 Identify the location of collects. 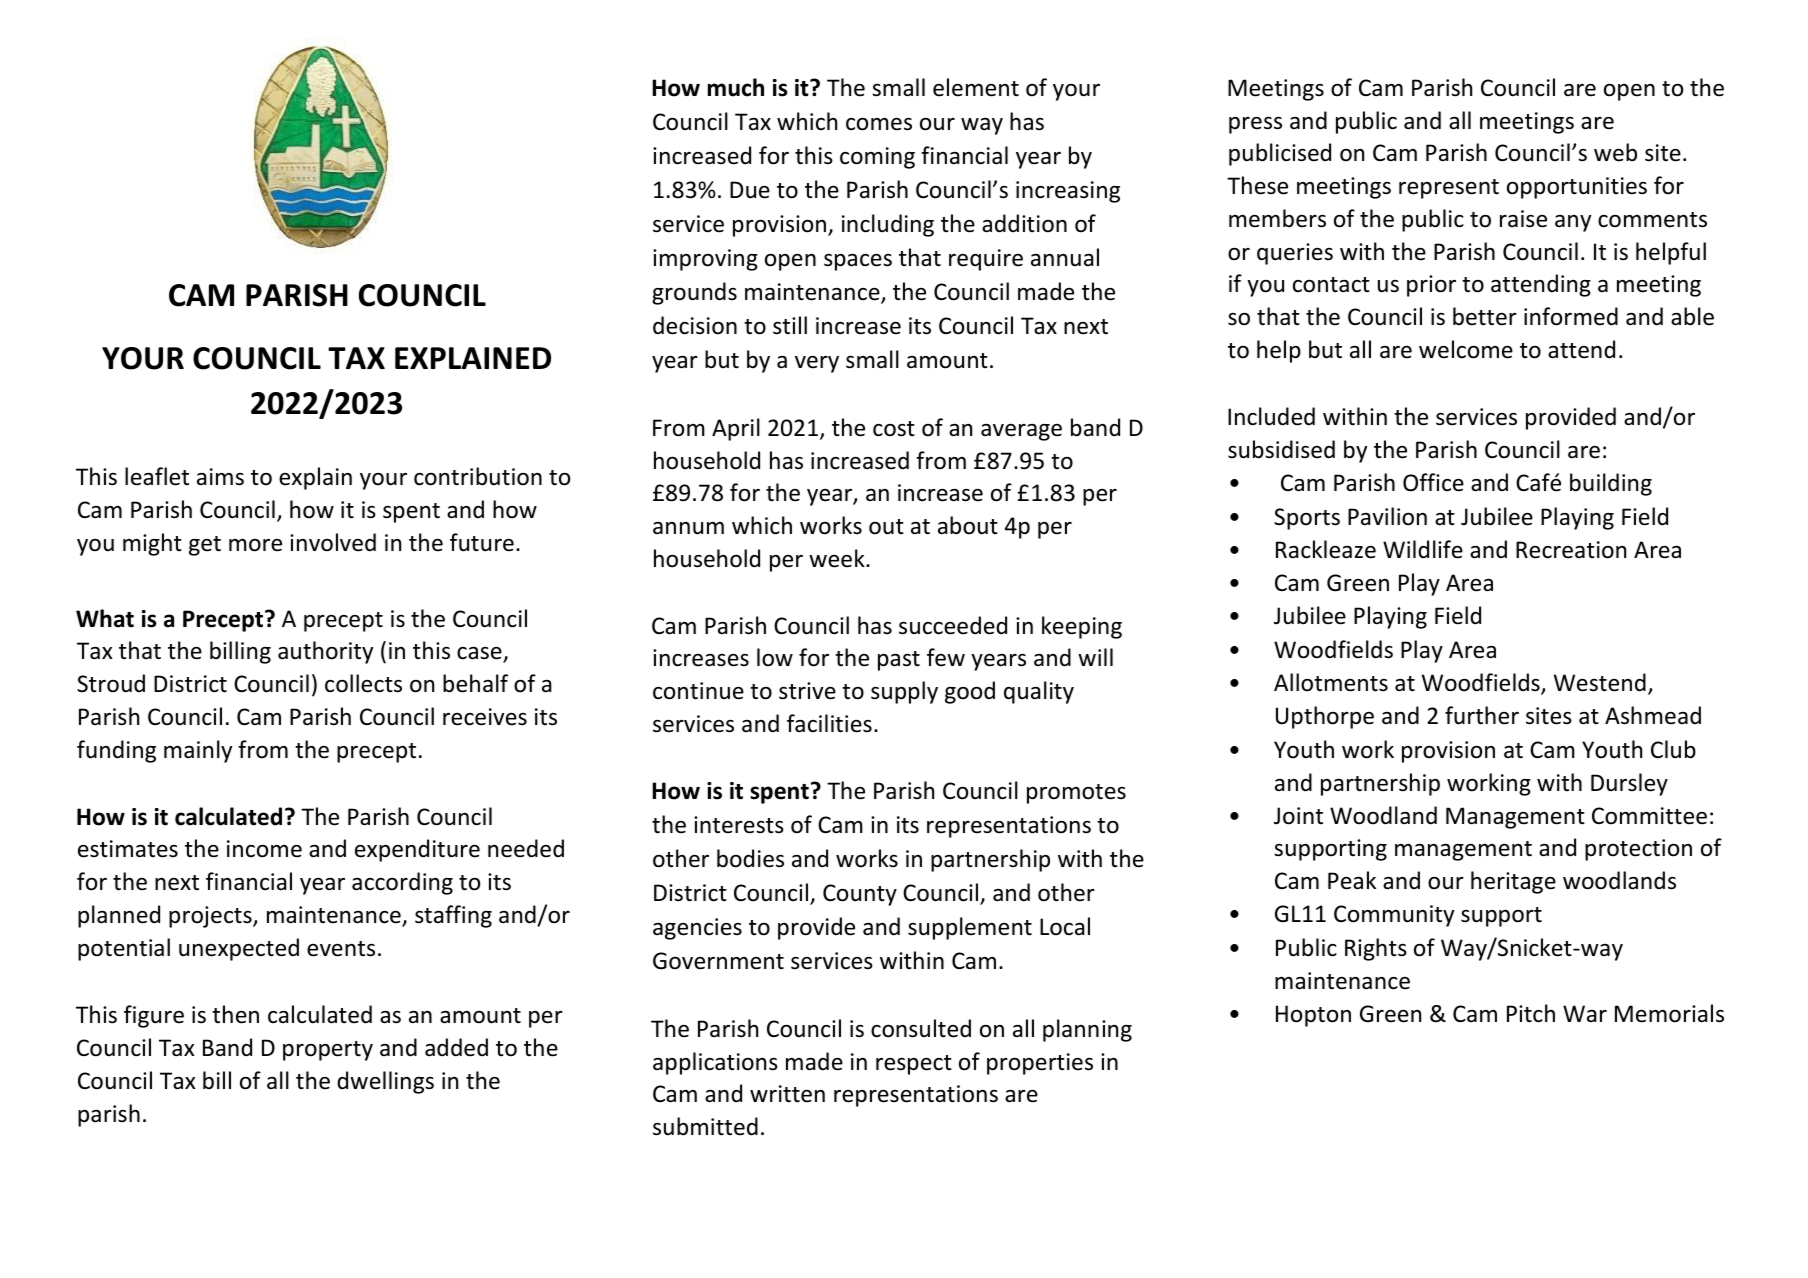
(363, 683).
